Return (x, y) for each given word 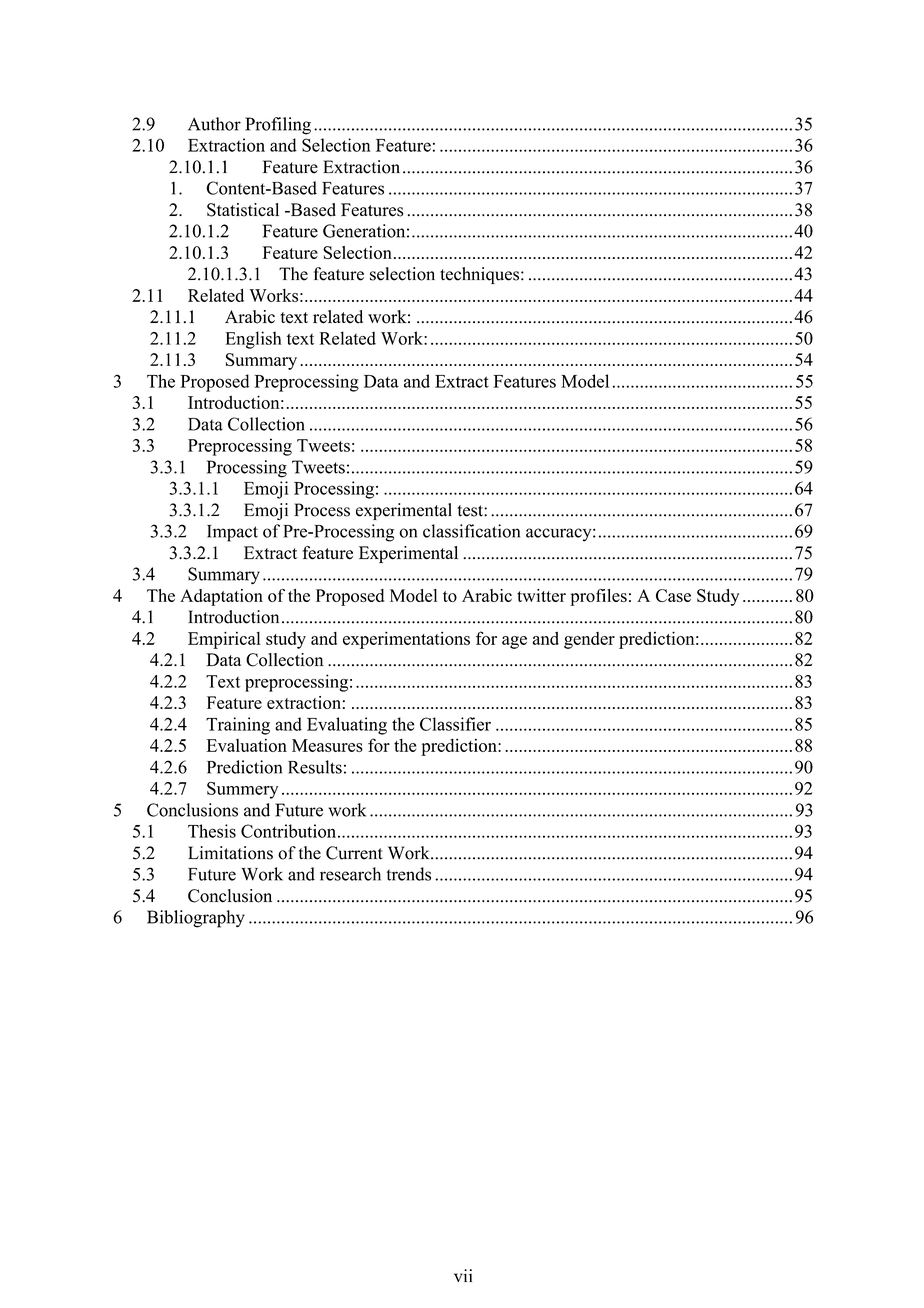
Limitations (230, 853)
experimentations (406, 640)
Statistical (243, 210)
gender (589, 640)
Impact (232, 533)
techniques (481, 275)
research (350, 874)
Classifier (455, 724)
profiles (598, 597)
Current (354, 853)
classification (471, 531)
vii (463, 1275)
